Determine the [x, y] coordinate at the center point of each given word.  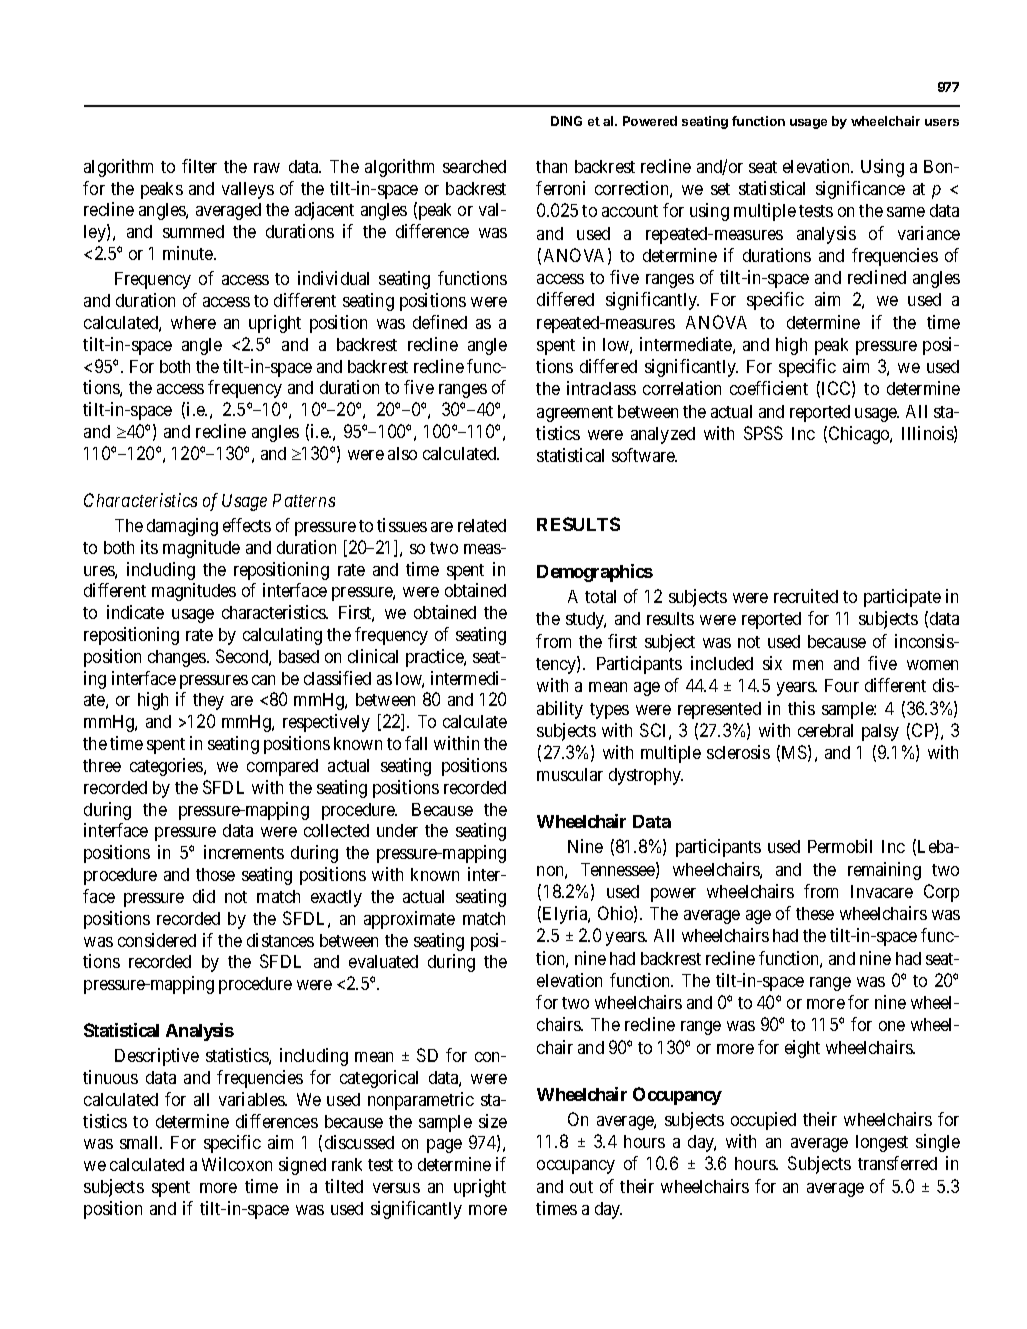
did [204, 896]
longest [882, 1143]
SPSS [763, 433]
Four [842, 685]
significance [860, 190]
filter [199, 166]
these [815, 913]
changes [178, 658]
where [193, 322]
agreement [575, 414]
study [586, 620]
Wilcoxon [237, 1164]
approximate [409, 920]
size [493, 1121]
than [551, 166]
